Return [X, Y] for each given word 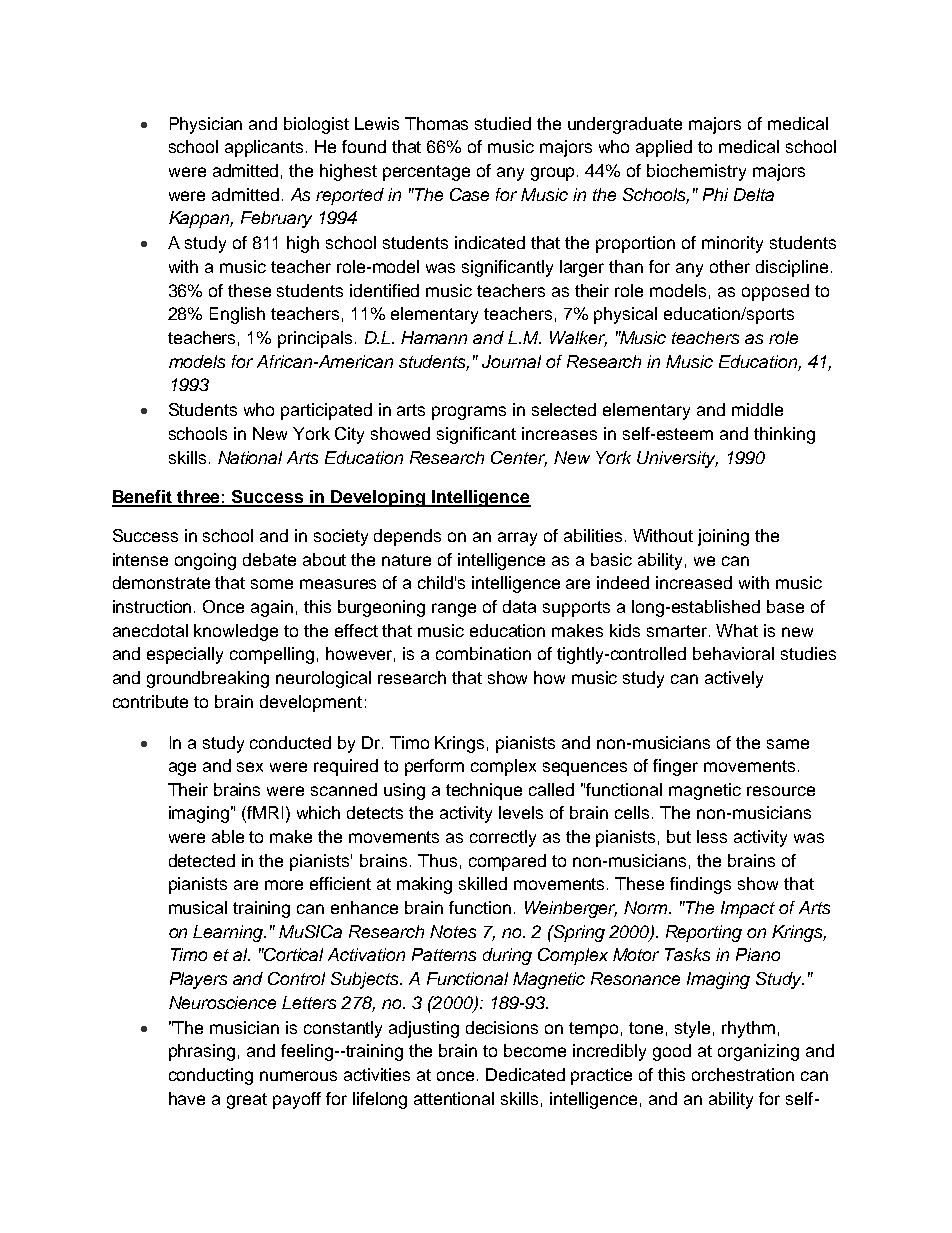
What [737, 630]
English [237, 315]
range [454, 610]
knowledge [236, 632]
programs [469, 413]
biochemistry [696, 172]
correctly [503, 838]
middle [757, 409]
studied [503, 123]
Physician [206, 125]
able [228, 836]
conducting [211, 1076]
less [712, 836]
